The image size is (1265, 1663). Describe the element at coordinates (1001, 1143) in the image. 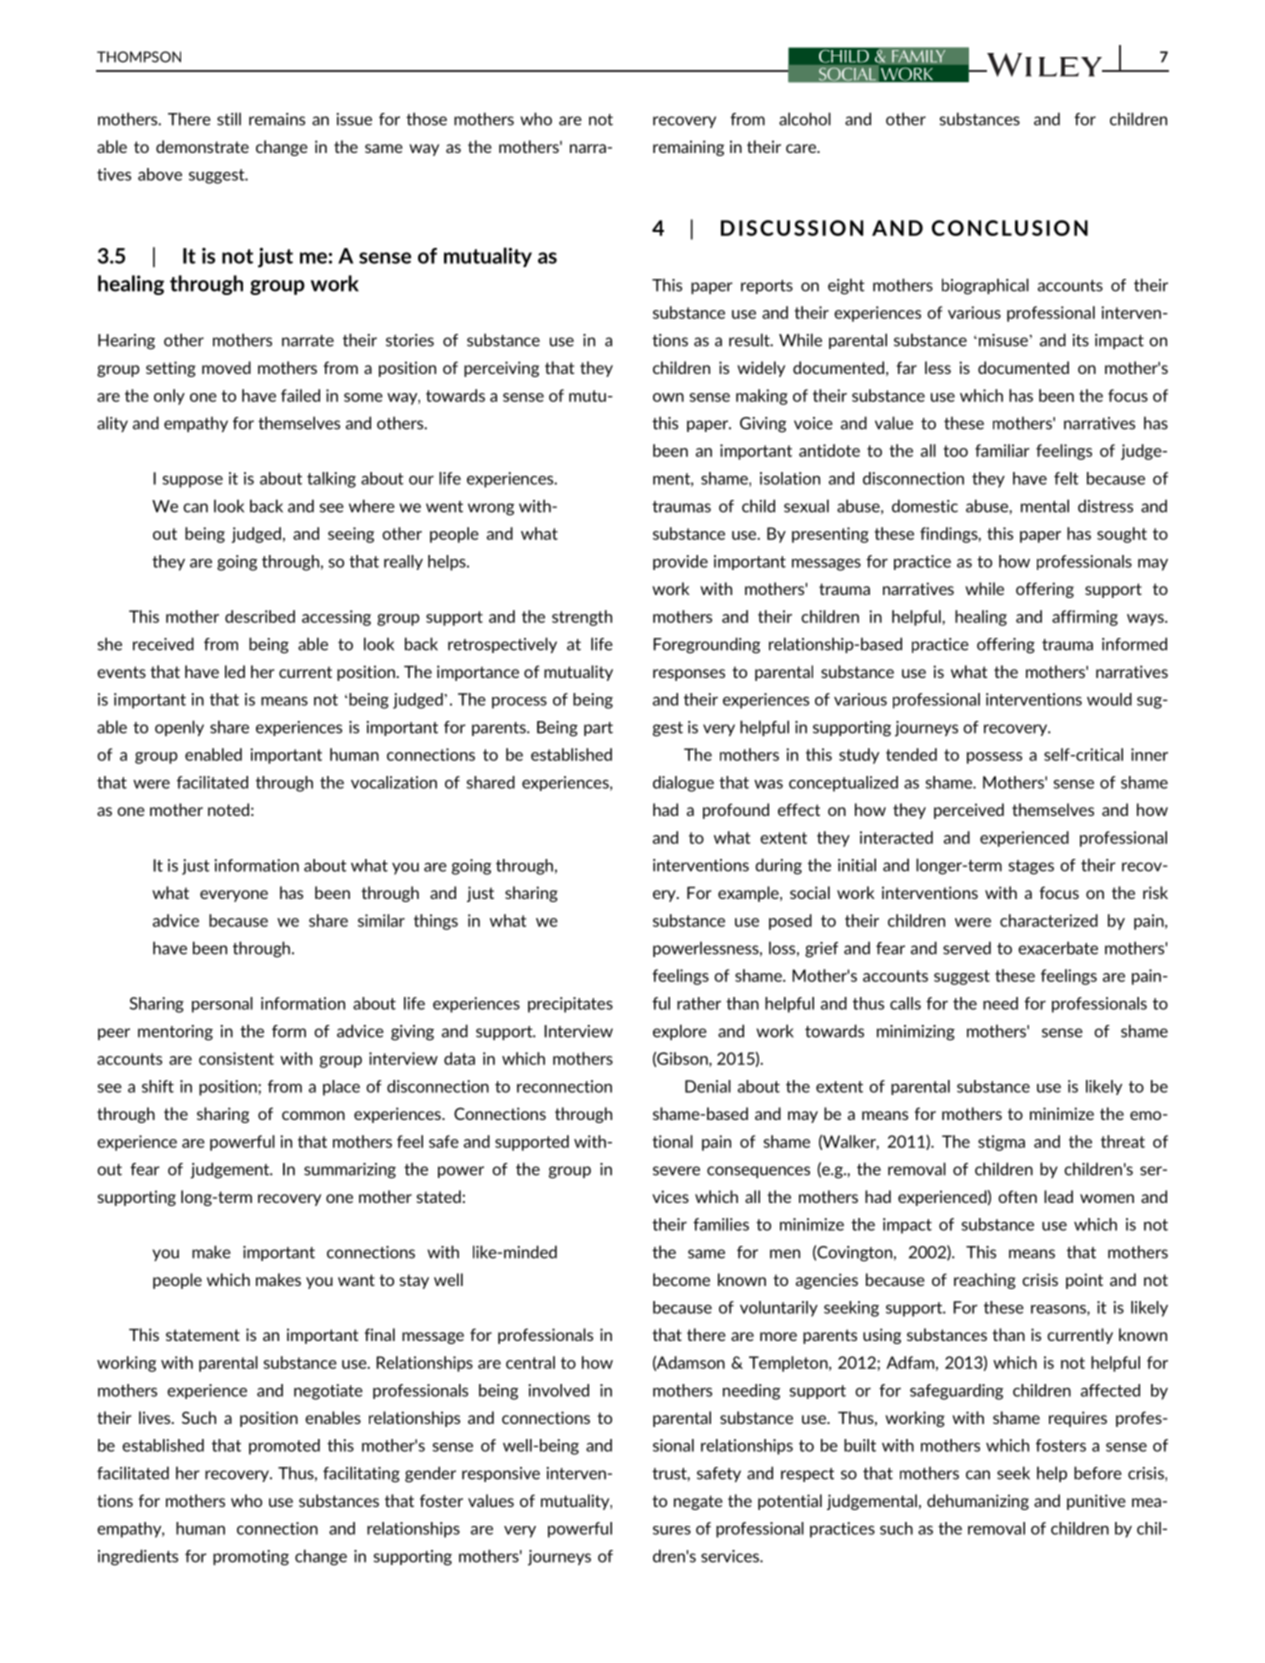

I see `stigma` at that location.
